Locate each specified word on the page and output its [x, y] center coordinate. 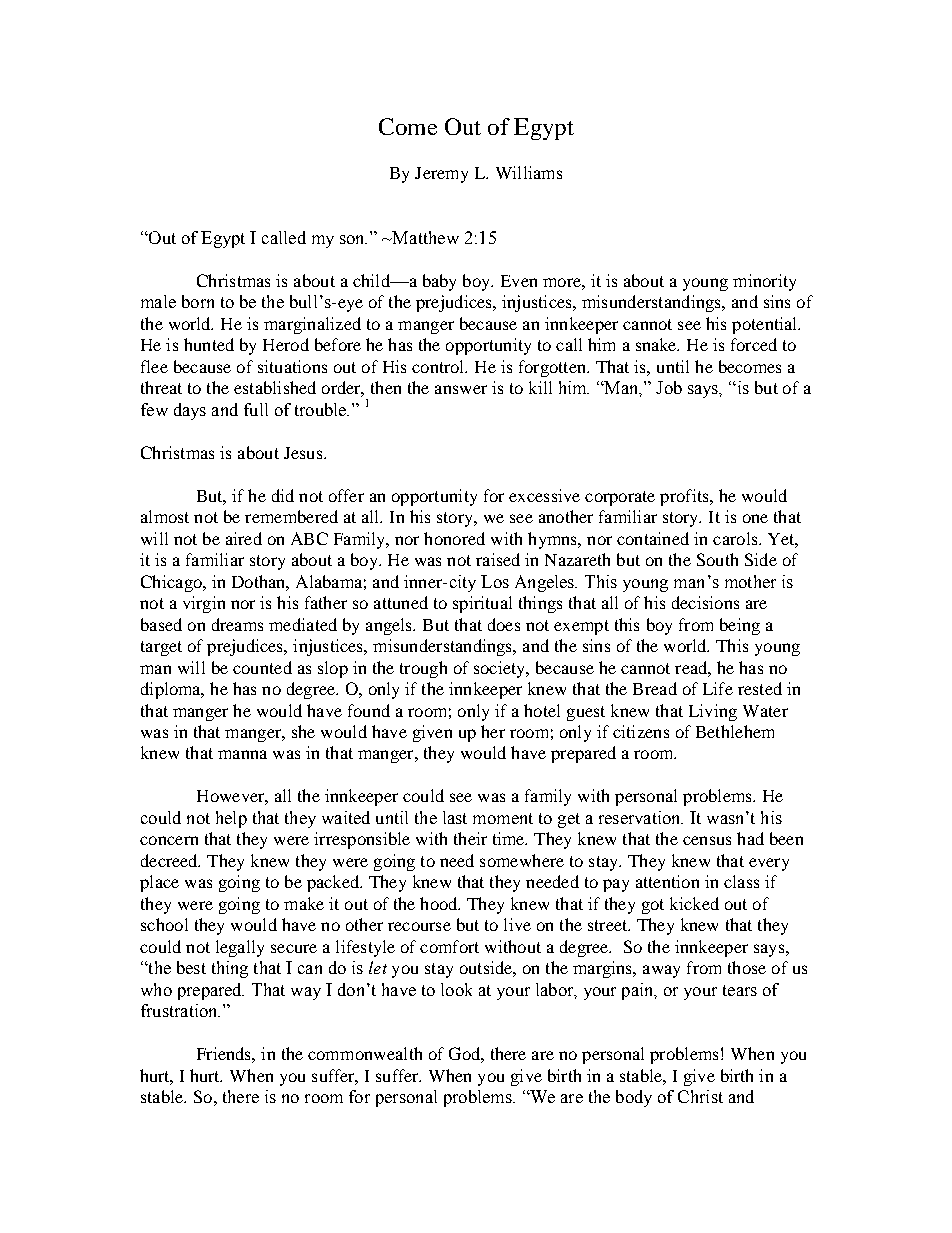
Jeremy [441, 175]
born [198, 301]
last [455, 817]
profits [685, 497]
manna [242, 754]
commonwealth [365, 1053]
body [634, 1098]
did [283, 495]
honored [454, 538]
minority [764, 282]
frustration [180, 1010]
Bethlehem [735, 731]
